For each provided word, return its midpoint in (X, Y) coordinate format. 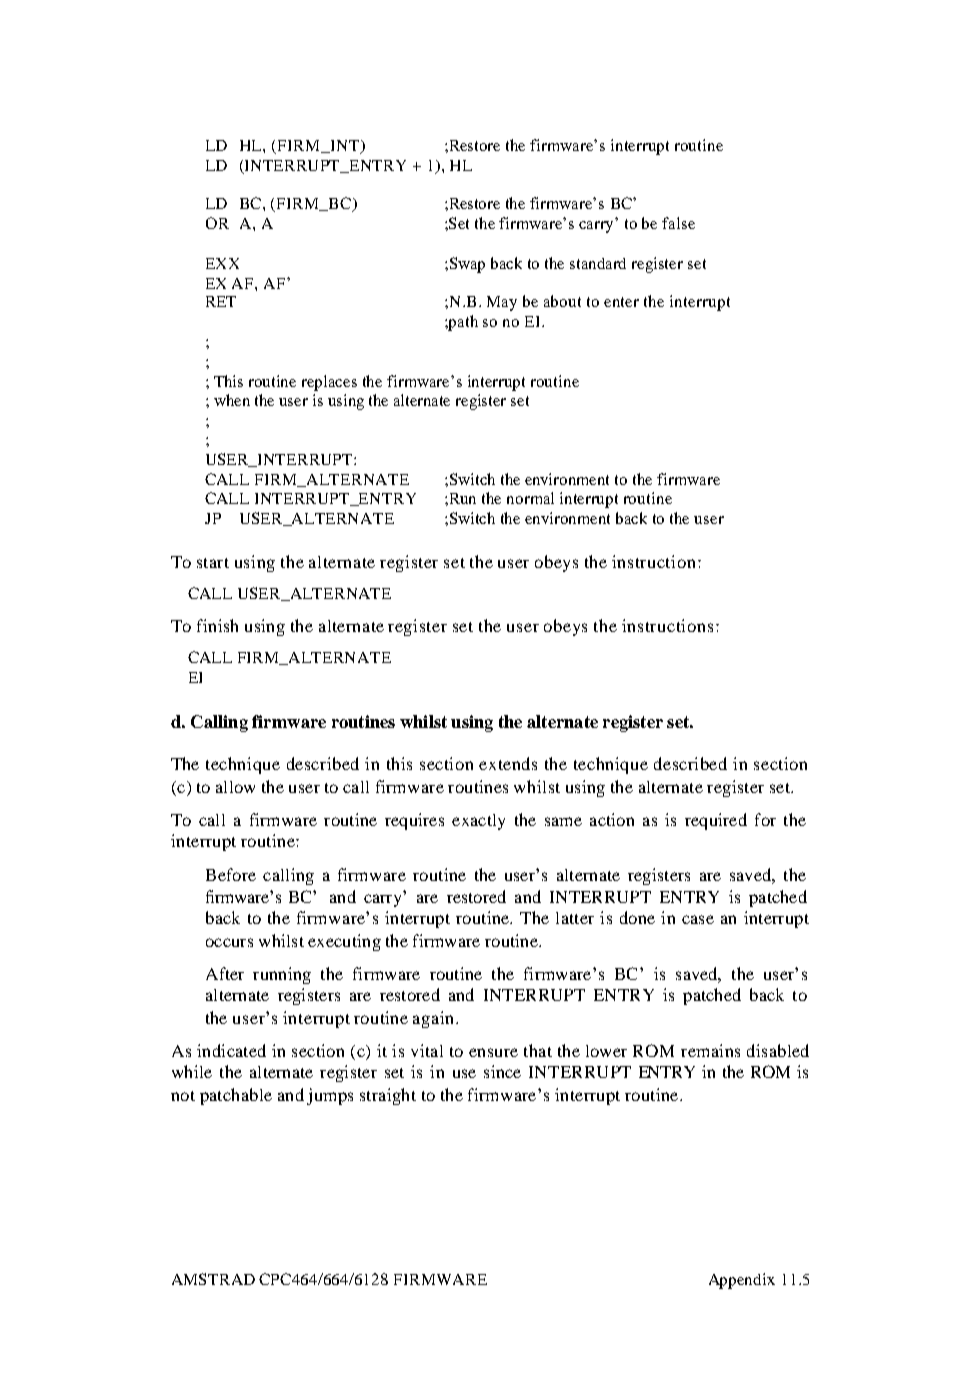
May (502, 303)
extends (508, 763)
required (716, 821)
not (183, 1096)
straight (388, 1096)
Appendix (742, 1281)
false (678, 223)
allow (235, 787)
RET (221, 301)
